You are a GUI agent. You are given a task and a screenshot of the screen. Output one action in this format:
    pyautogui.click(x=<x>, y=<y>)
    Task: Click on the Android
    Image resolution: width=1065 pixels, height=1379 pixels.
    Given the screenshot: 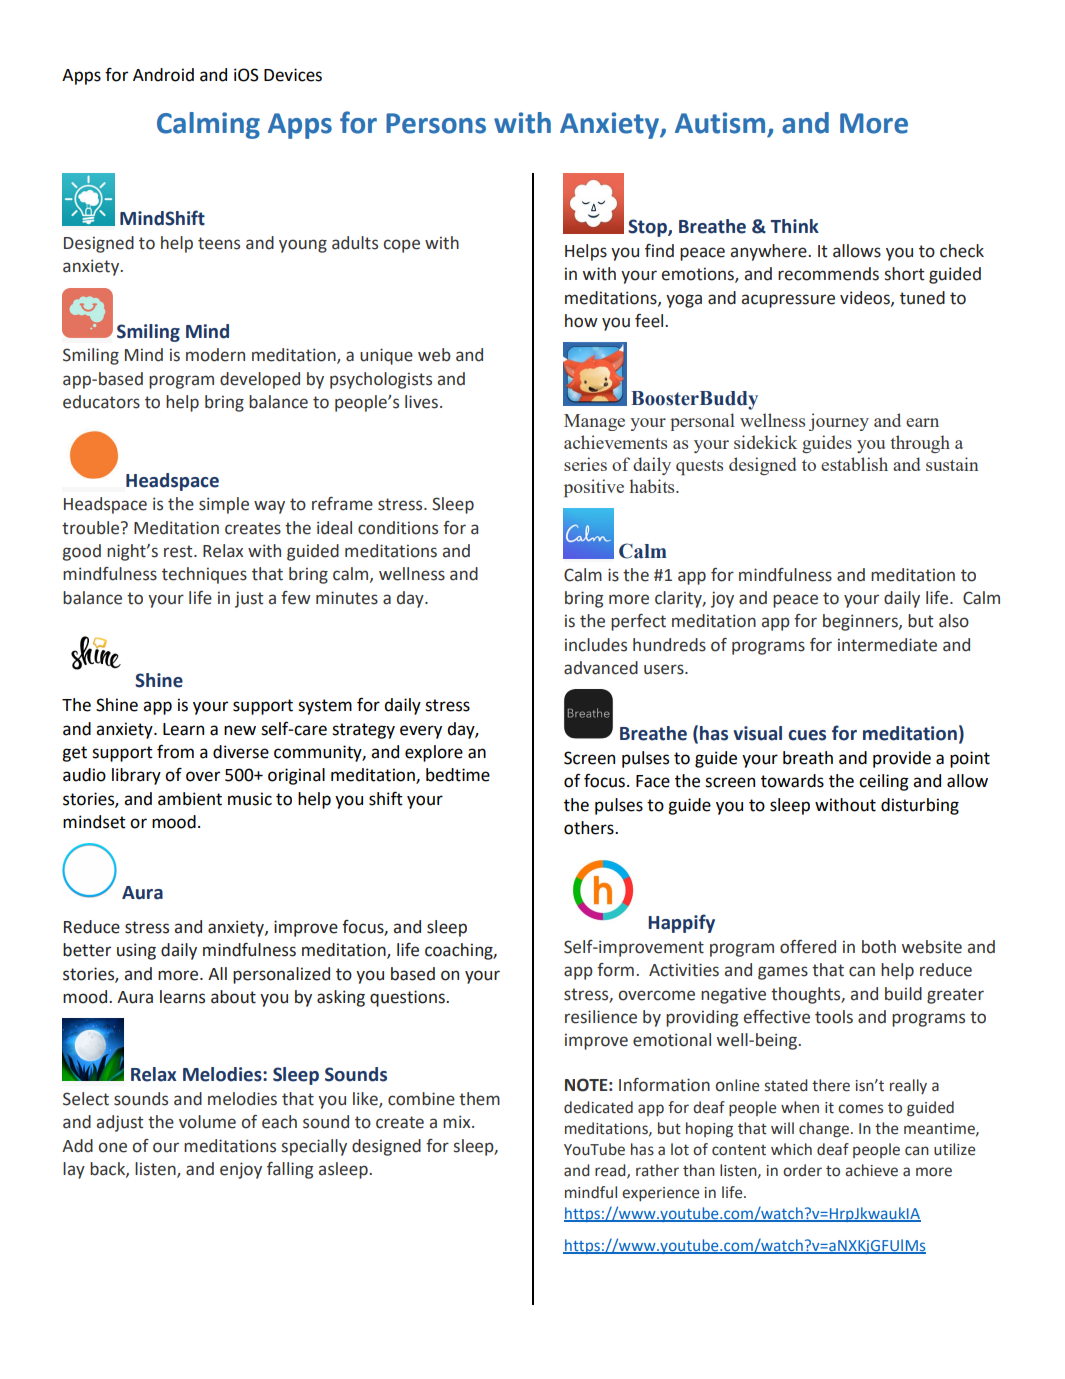 What is the action you would take?
    pyautogui.click(x=163, y=75)
